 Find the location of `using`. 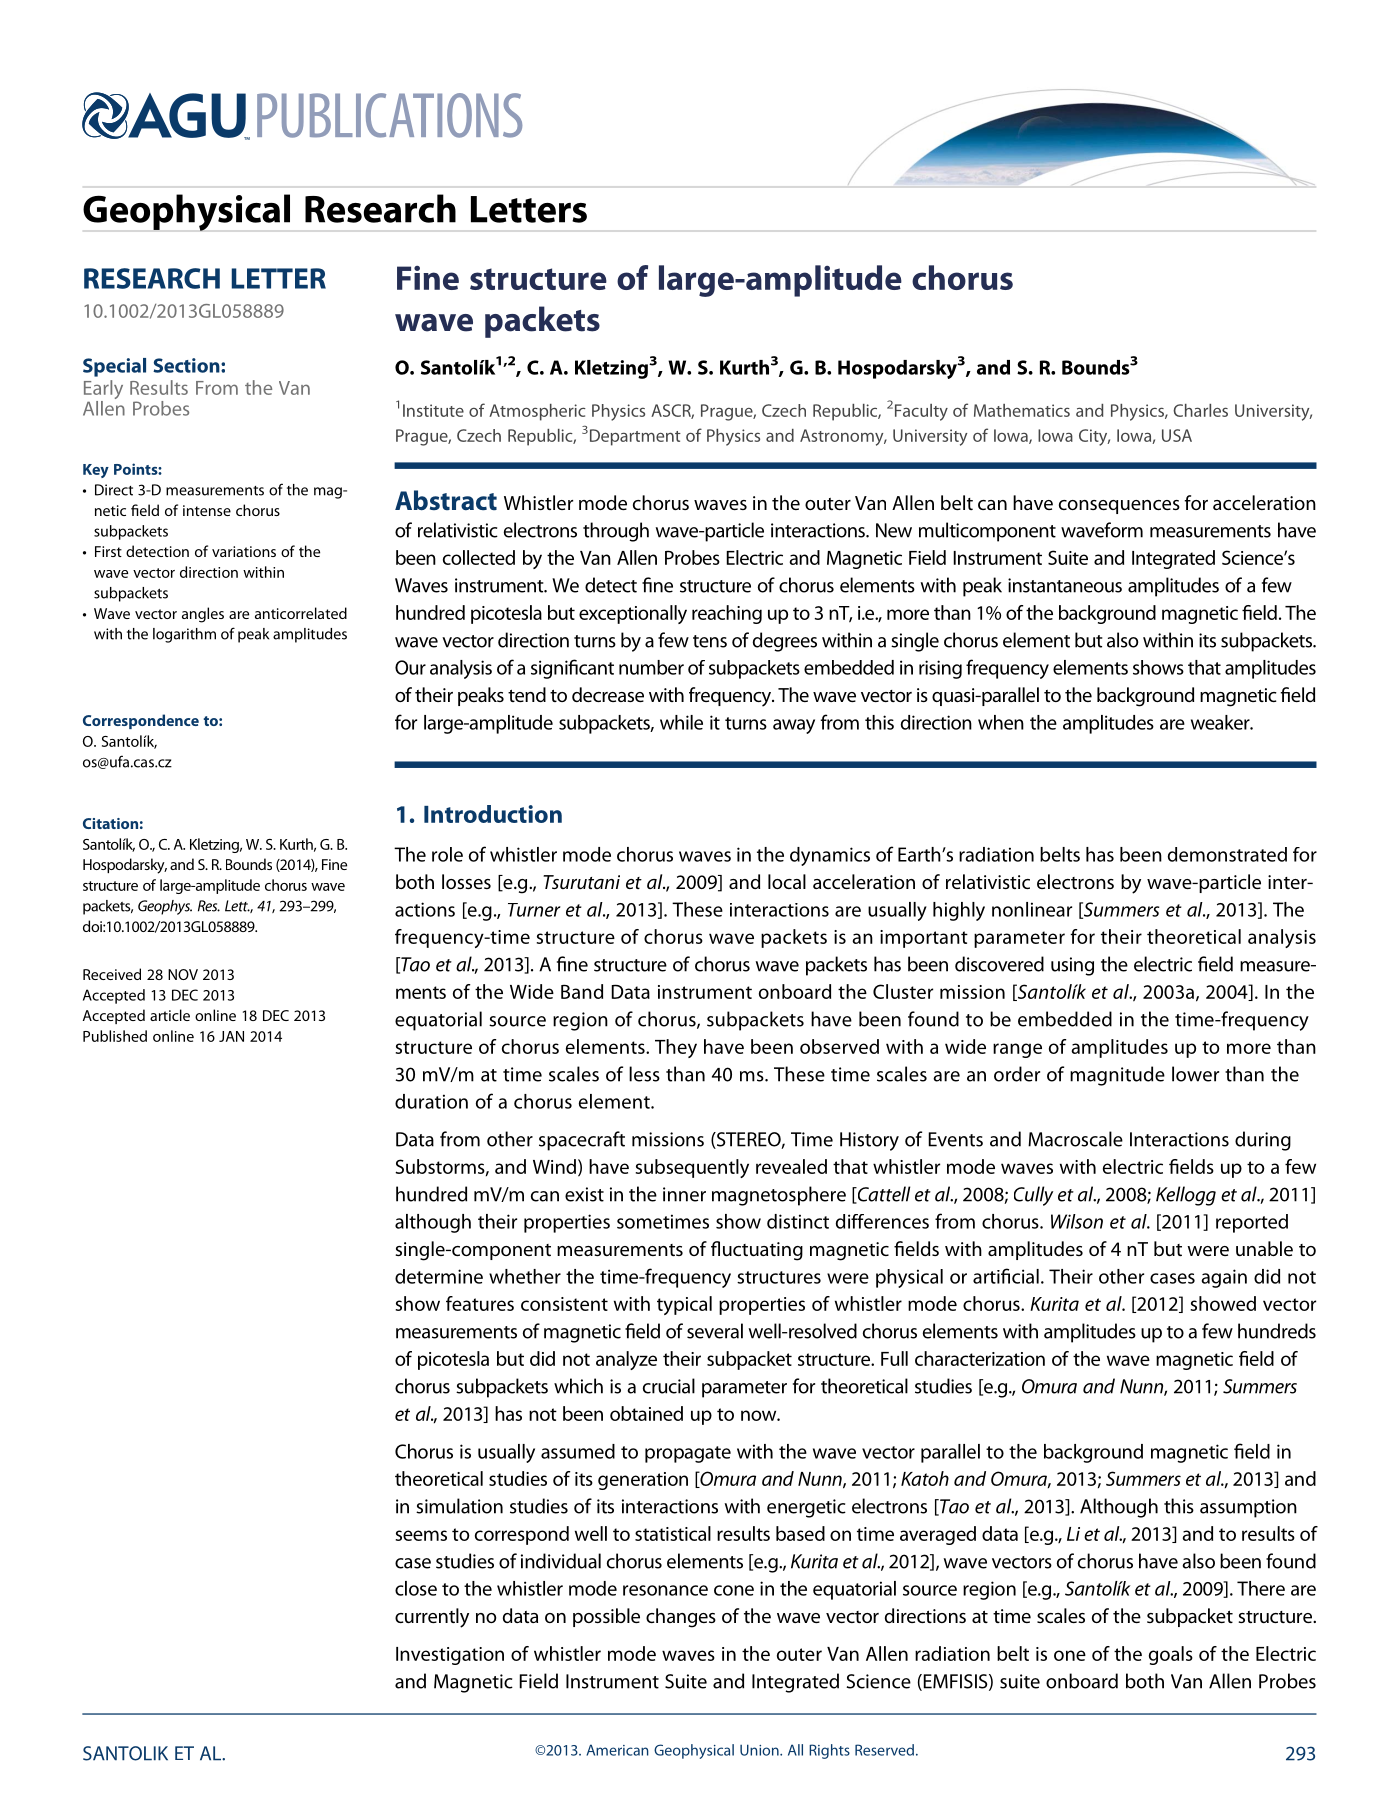

using is located at coordinates (1072, 966).
